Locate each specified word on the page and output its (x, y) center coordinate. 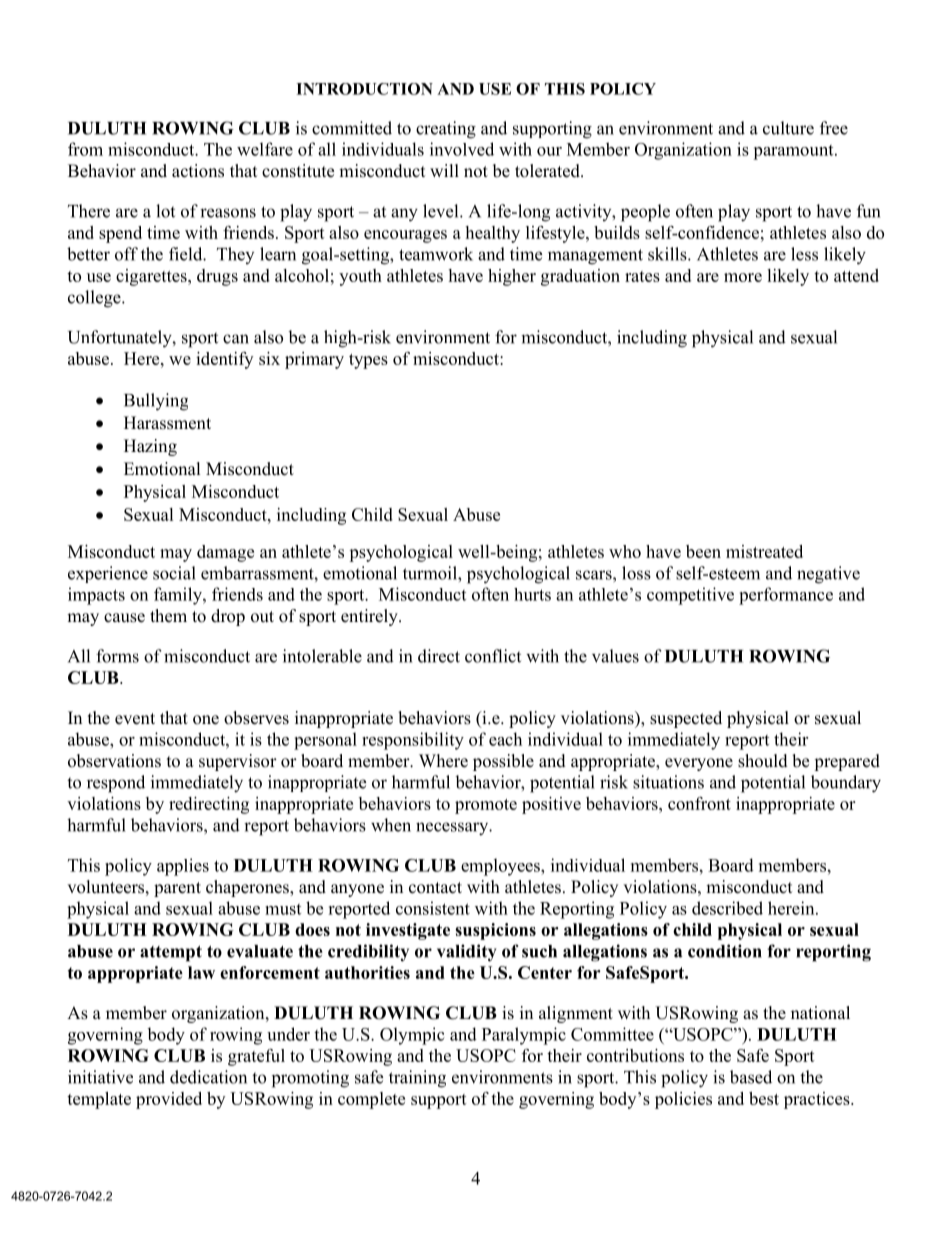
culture (788, 128)
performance (786, 596)
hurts (532, 594)
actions (198, 171)
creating (446, 130)
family (179, 596)
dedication (208, 1077)
